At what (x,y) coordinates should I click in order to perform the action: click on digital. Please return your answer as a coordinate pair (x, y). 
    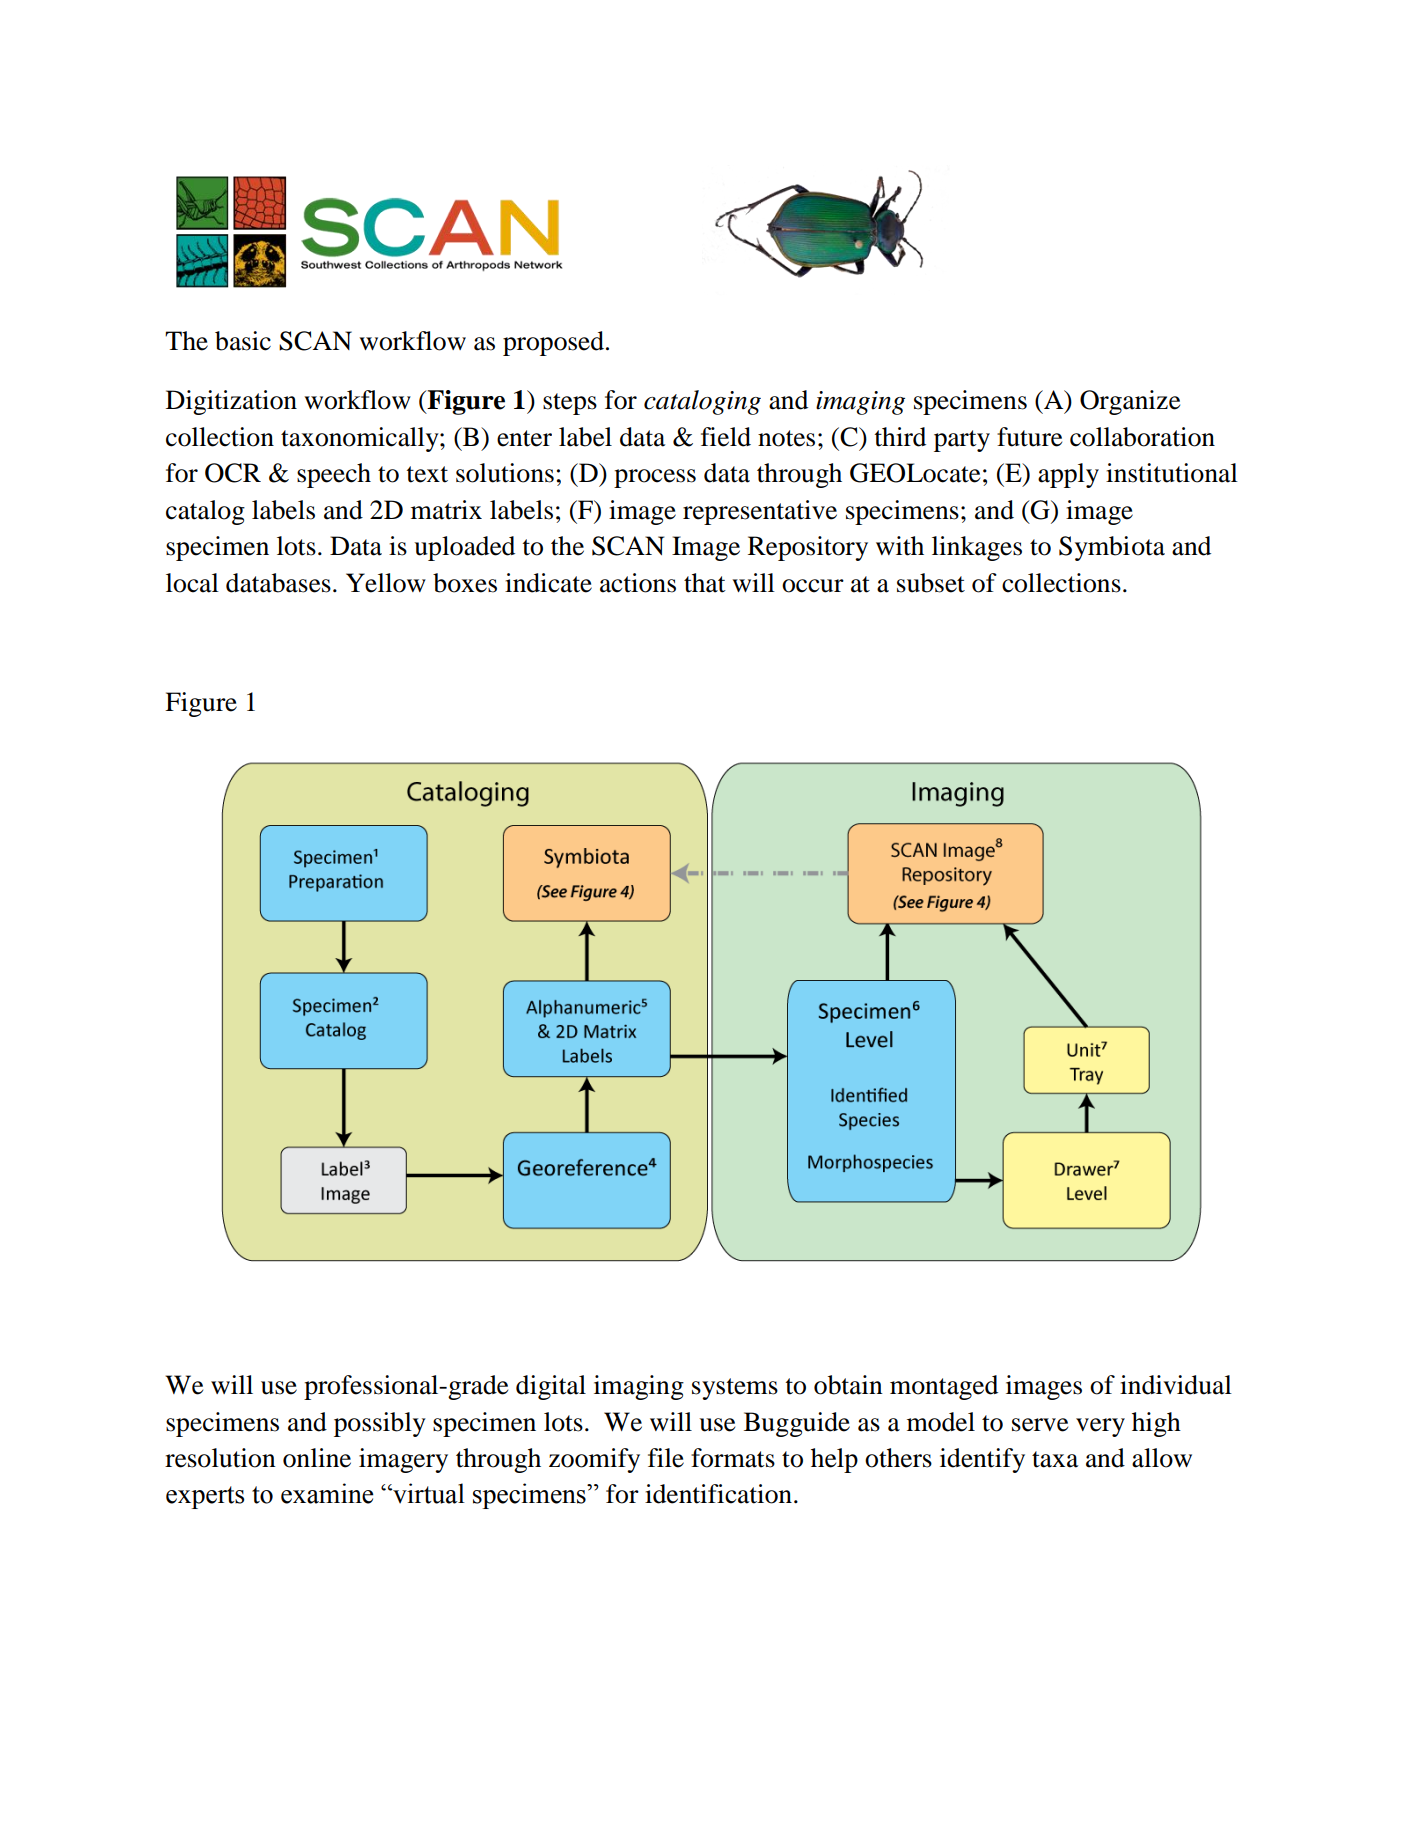
    Looking at the image, I should click on (551, 1387).
